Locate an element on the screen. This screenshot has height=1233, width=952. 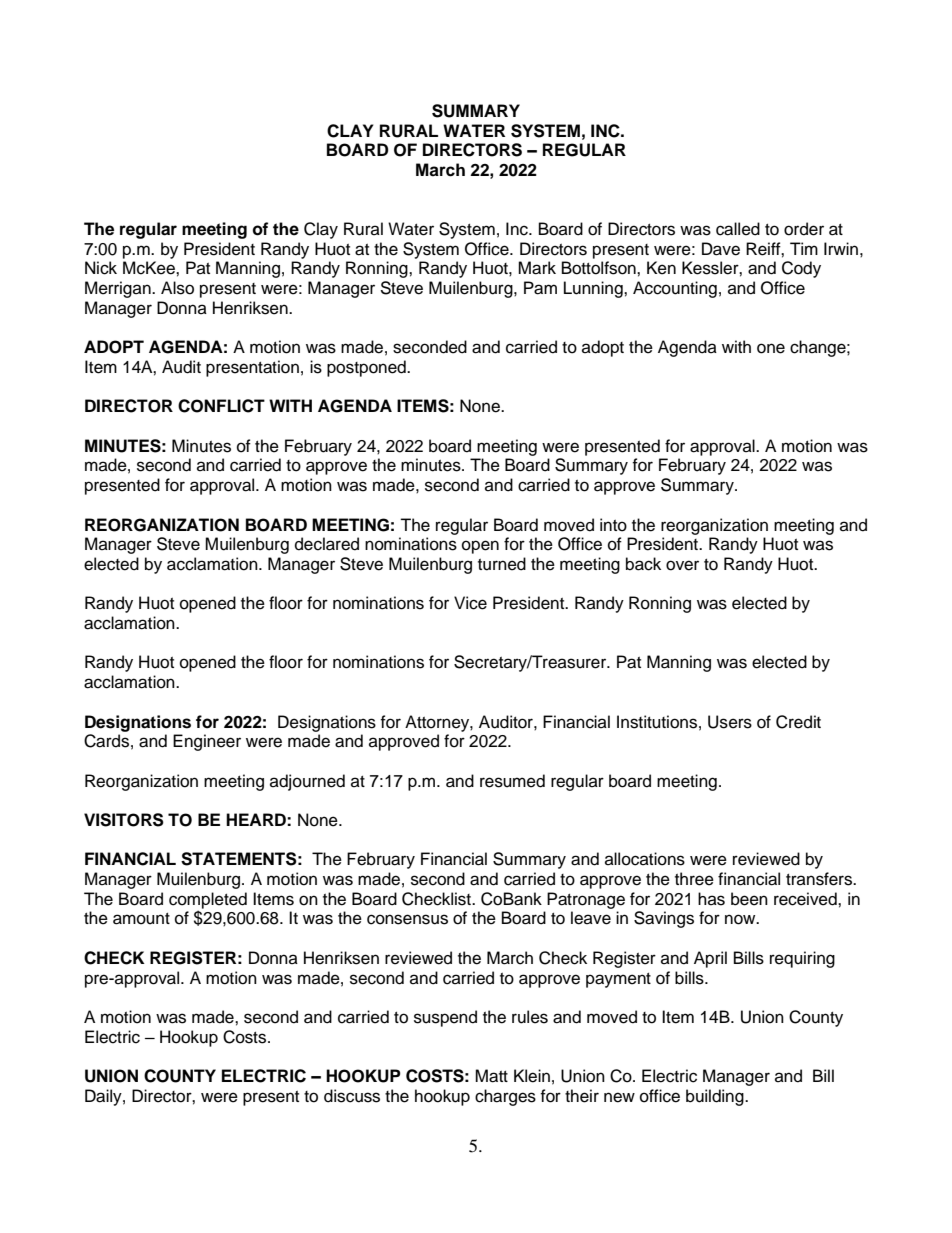
Also is located at coordinates (177, 288).
